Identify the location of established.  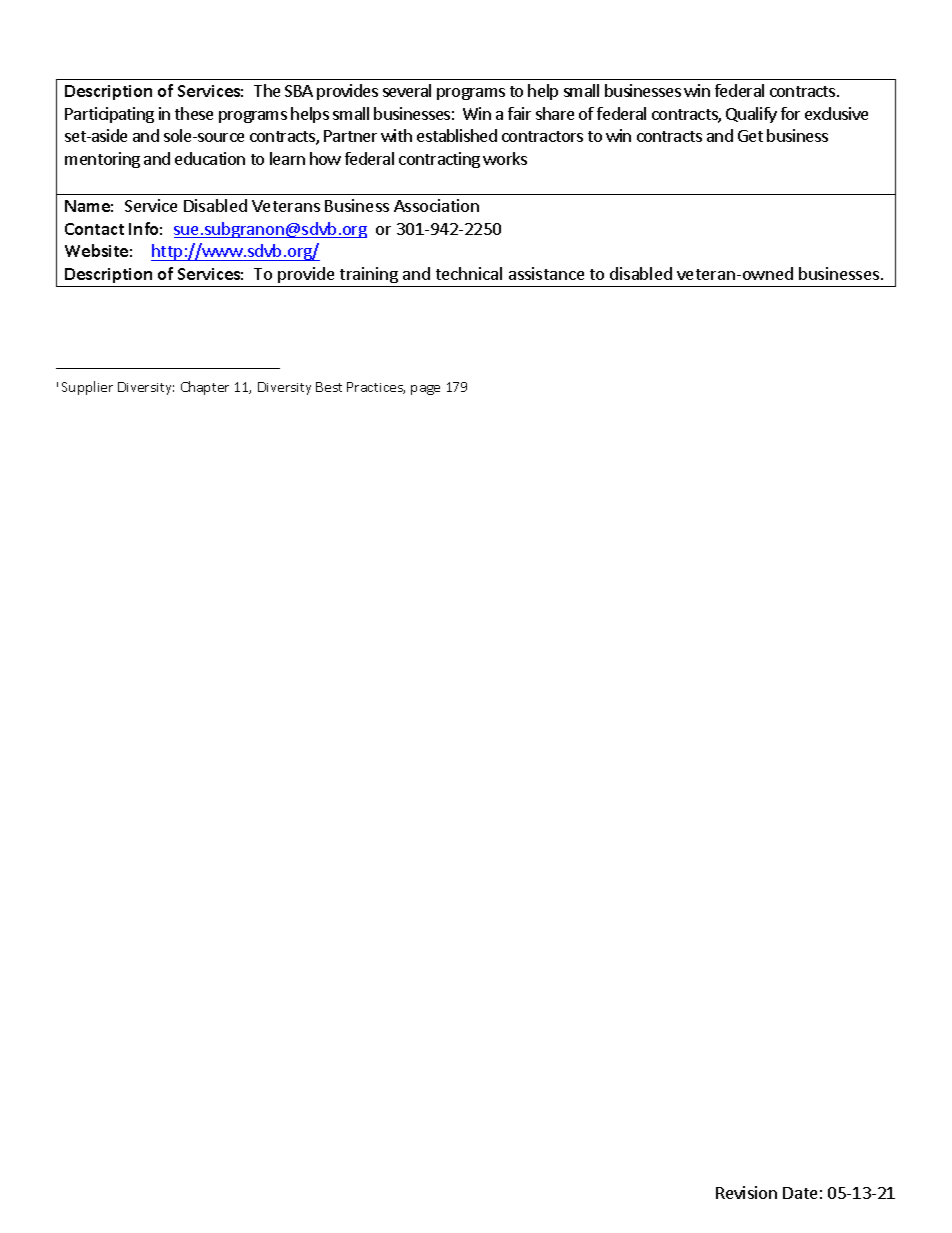
(457, 135).
